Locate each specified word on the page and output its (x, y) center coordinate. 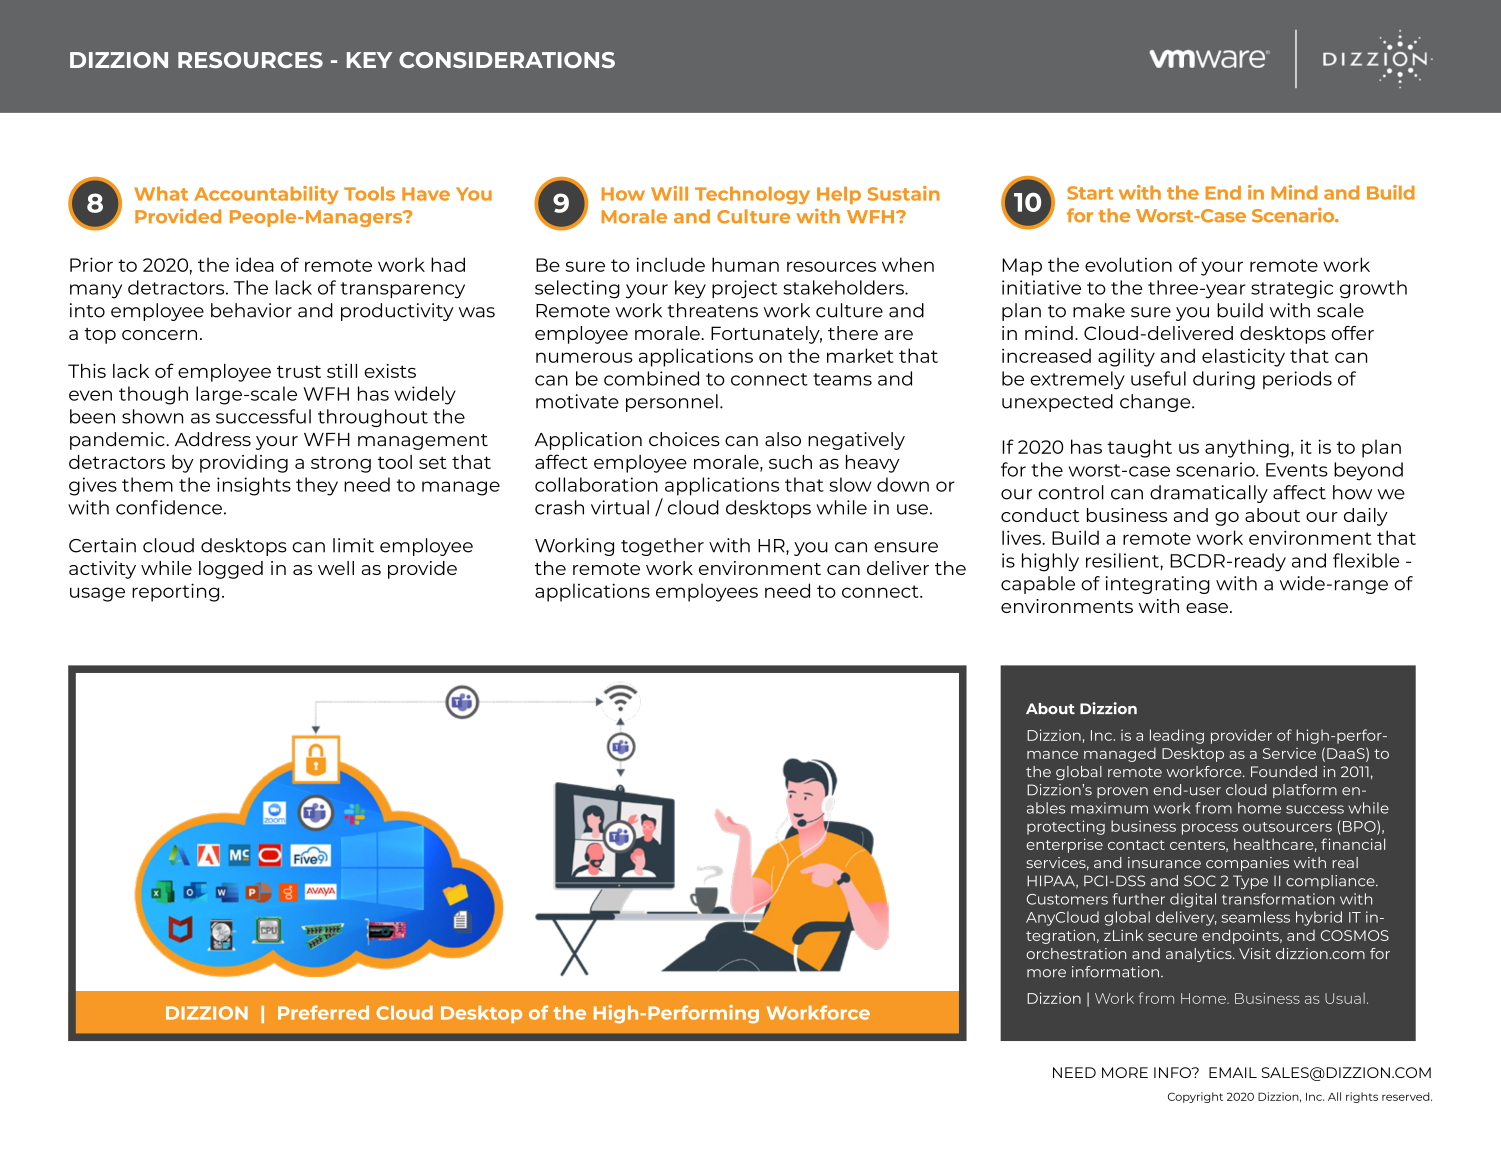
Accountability (266, 195)
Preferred (323, 1012)
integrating (1158, 585)
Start (1090, 193)
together (662, 547)
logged (231, 570)
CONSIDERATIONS (507, 60)
